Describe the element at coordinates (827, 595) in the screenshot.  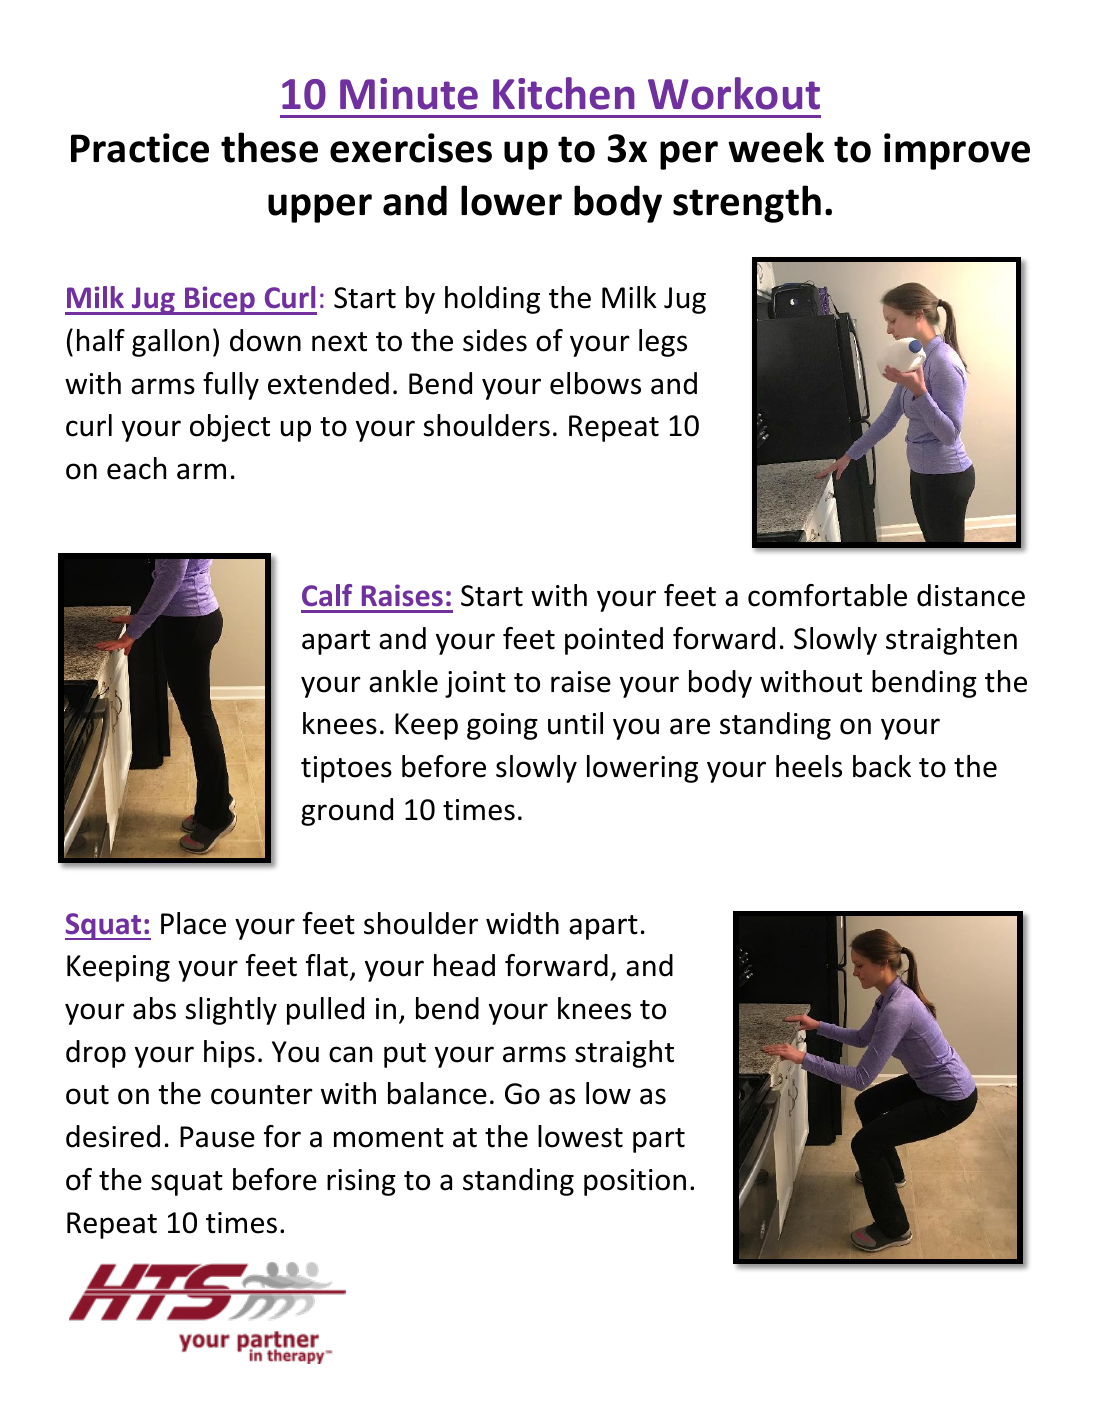
I see `comfortable` at that location.
